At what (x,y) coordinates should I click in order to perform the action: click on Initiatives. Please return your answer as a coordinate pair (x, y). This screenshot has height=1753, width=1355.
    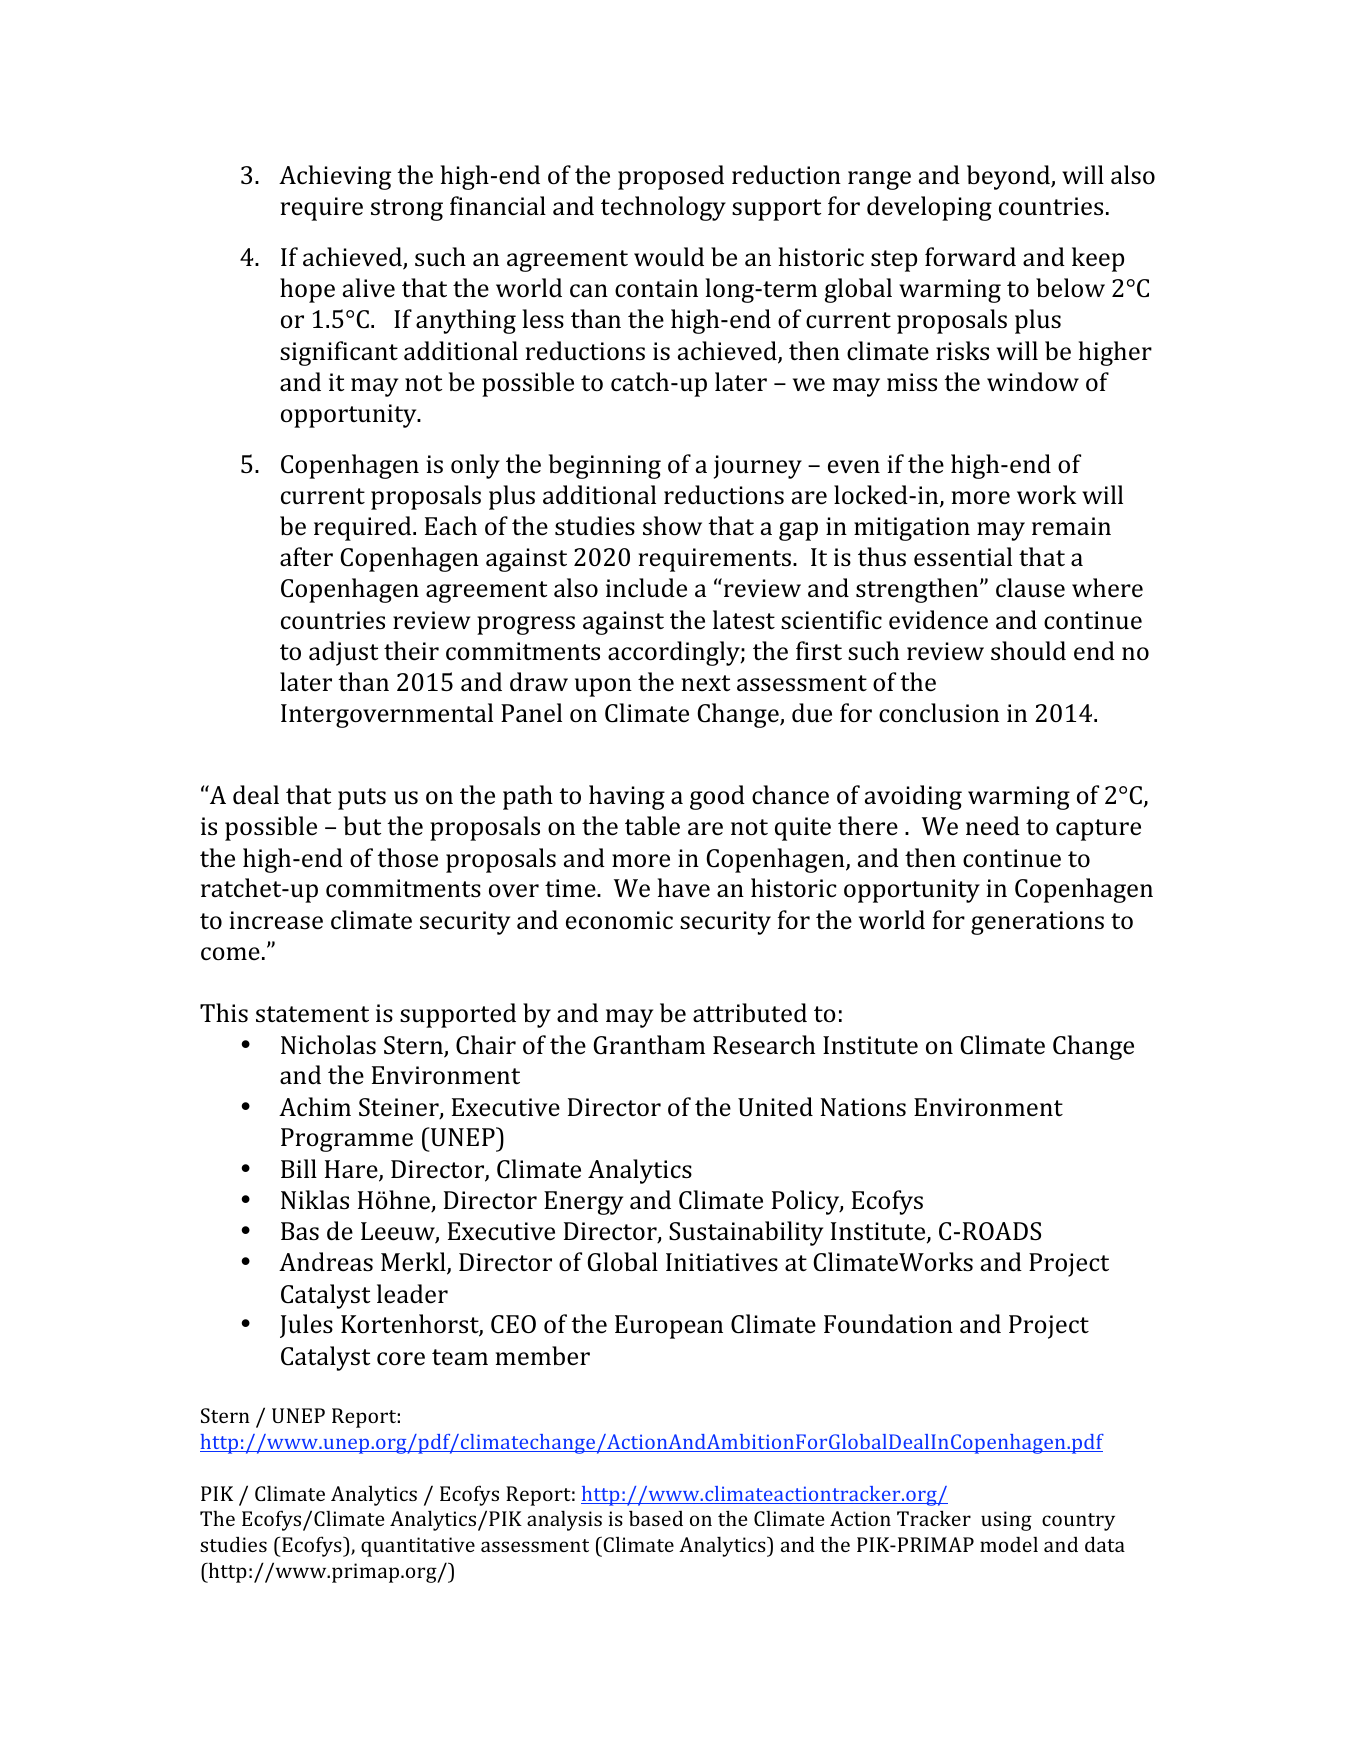
    Looking at the image, I should click on (722, 1262).
